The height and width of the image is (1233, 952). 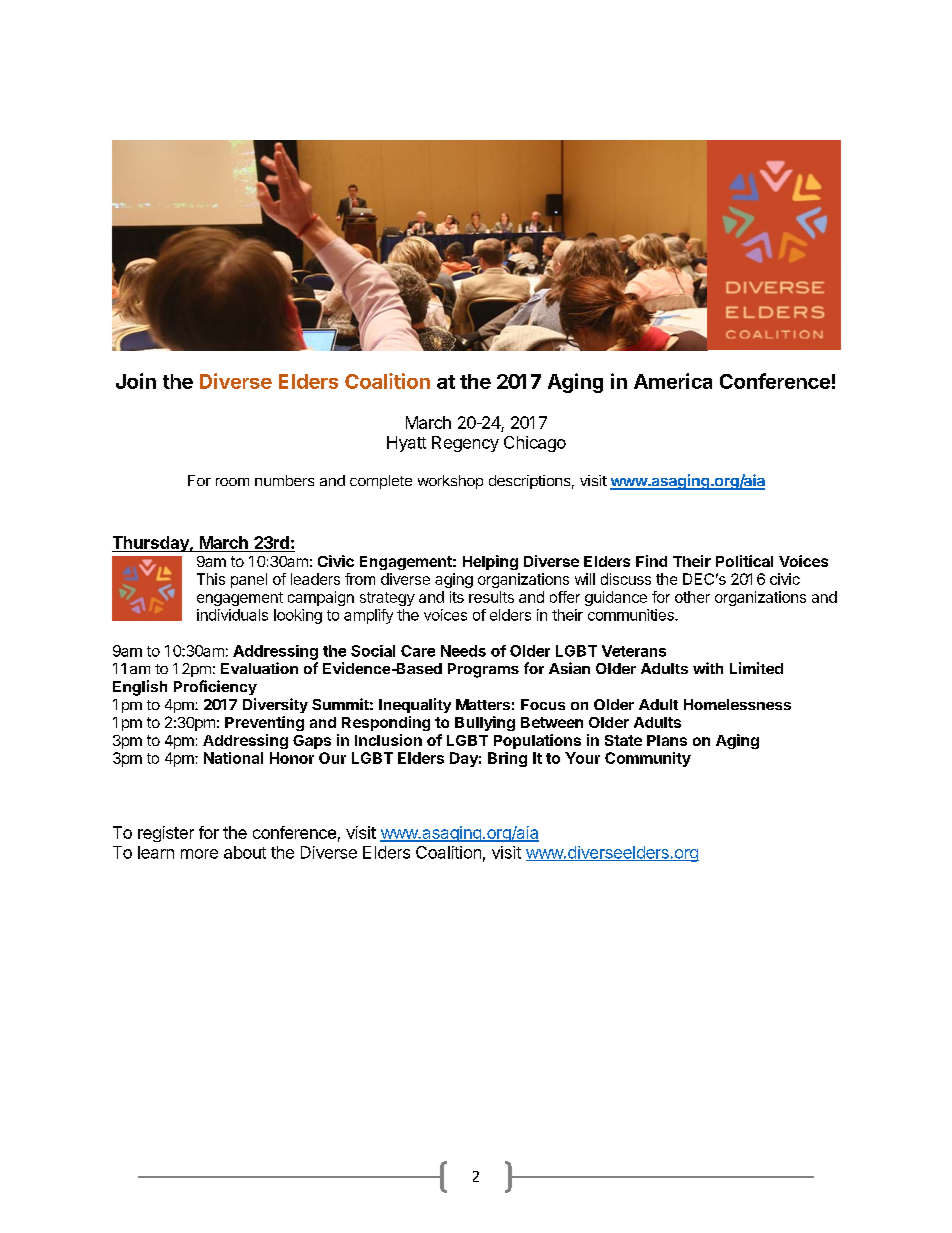 I want to click on America, so click(x=673, y=381).
